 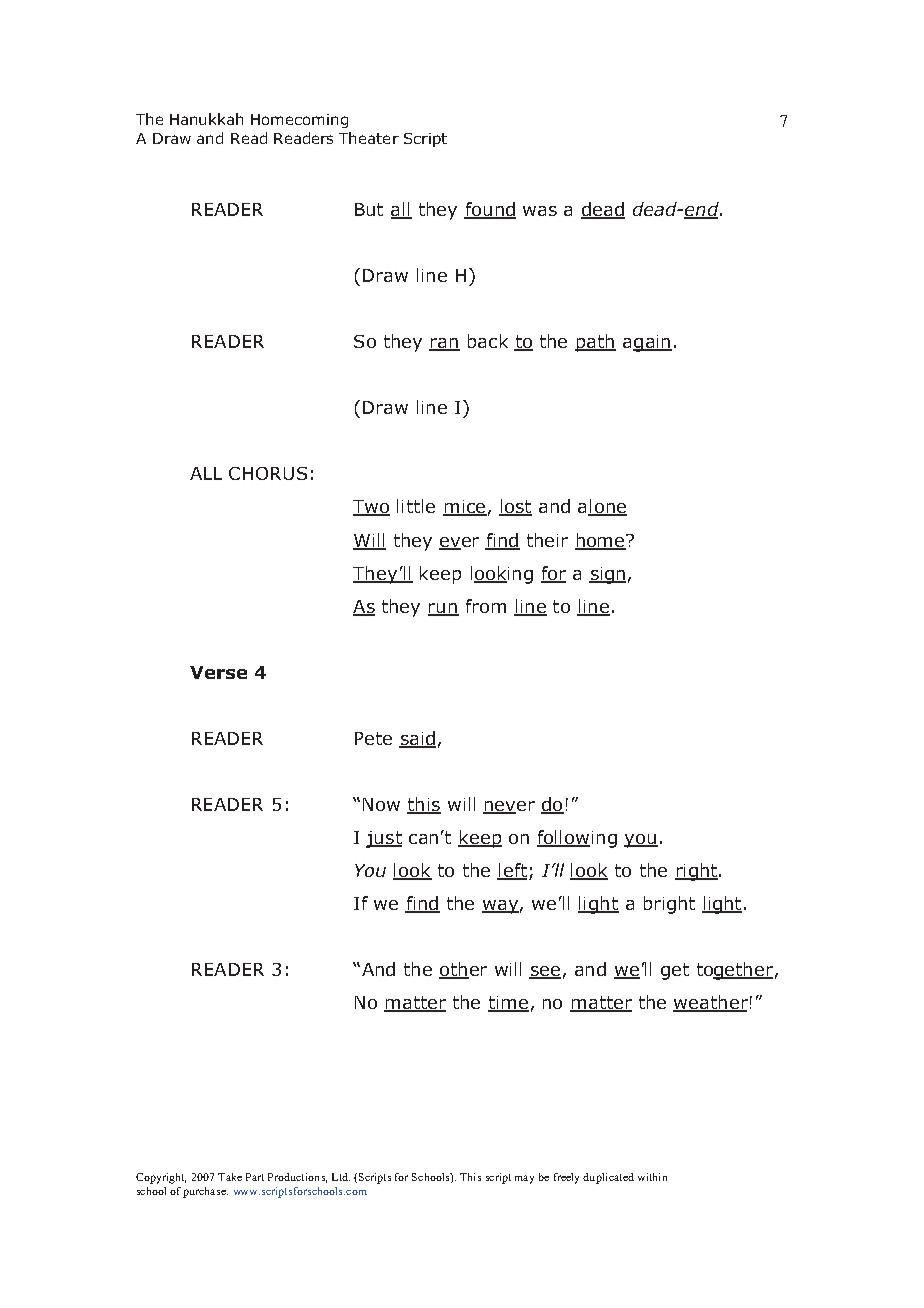 I want to click on was, so click(x=540, y=211).
